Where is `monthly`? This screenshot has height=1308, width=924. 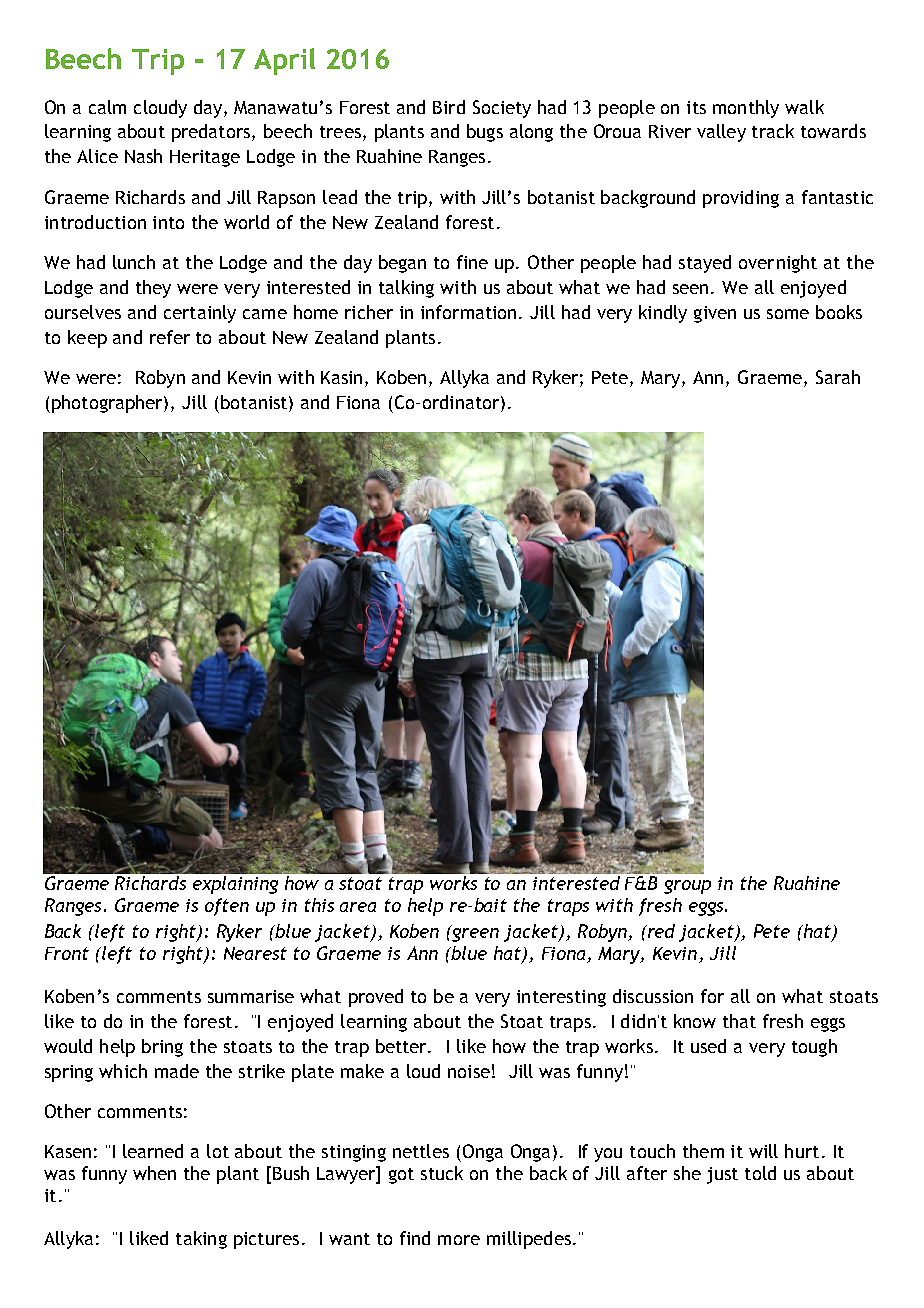 monthly is located at coordinates (746, 109).
